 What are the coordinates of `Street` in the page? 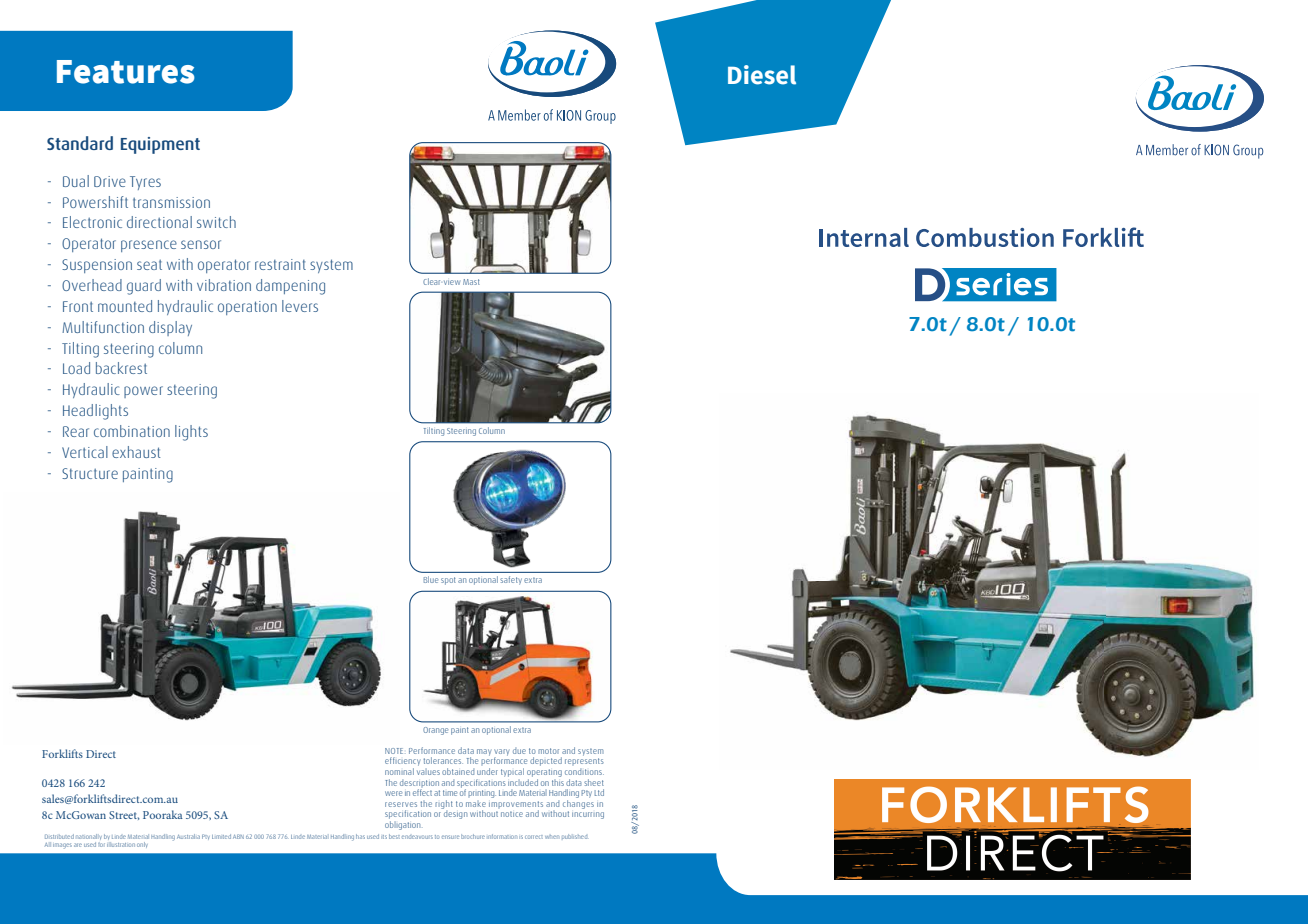 It's located at (124, 815).
